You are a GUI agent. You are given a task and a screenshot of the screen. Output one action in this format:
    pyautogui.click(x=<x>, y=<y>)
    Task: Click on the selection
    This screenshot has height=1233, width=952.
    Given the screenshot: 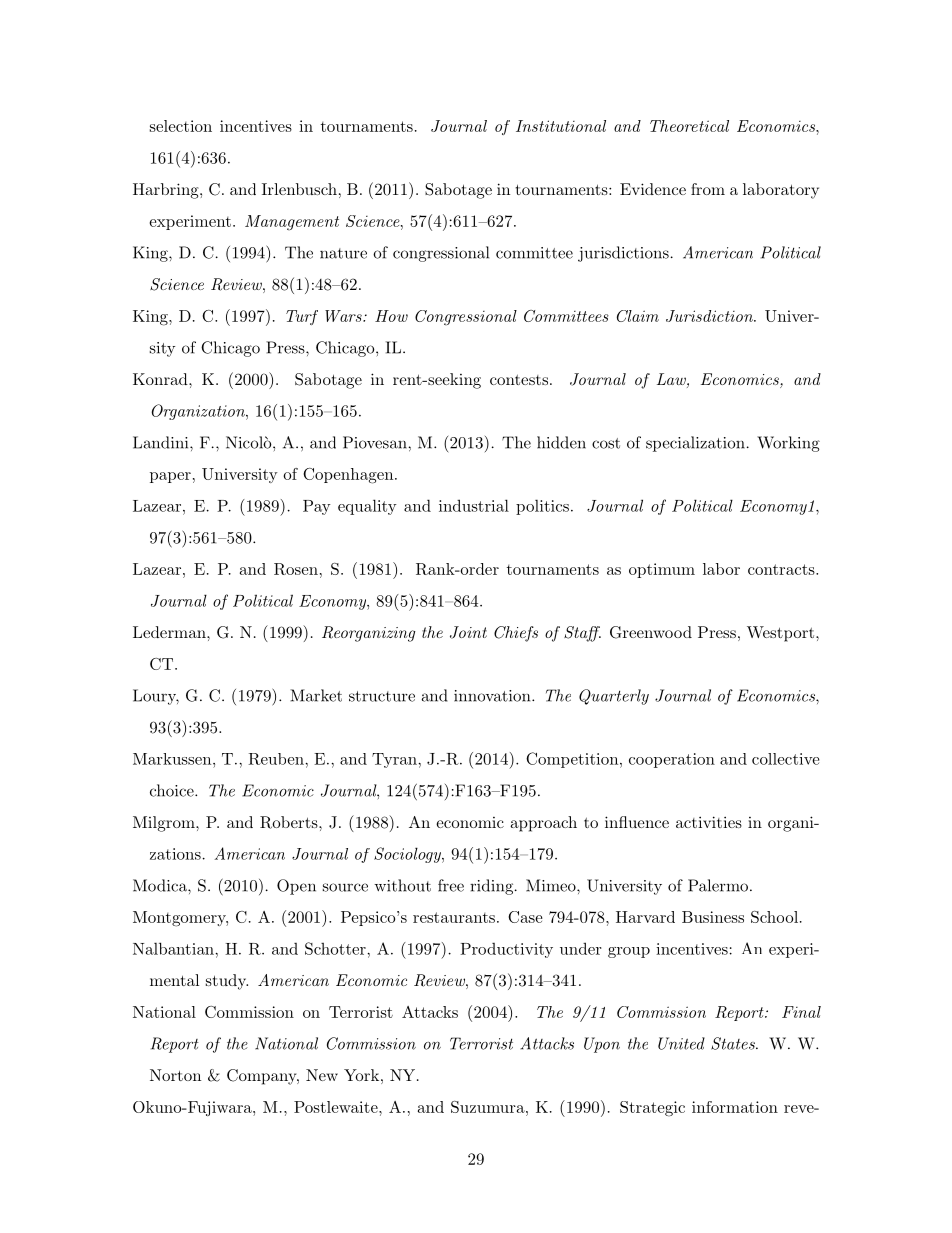 What is the action you would take?
    pyautogui.click(x=181, y=126)
